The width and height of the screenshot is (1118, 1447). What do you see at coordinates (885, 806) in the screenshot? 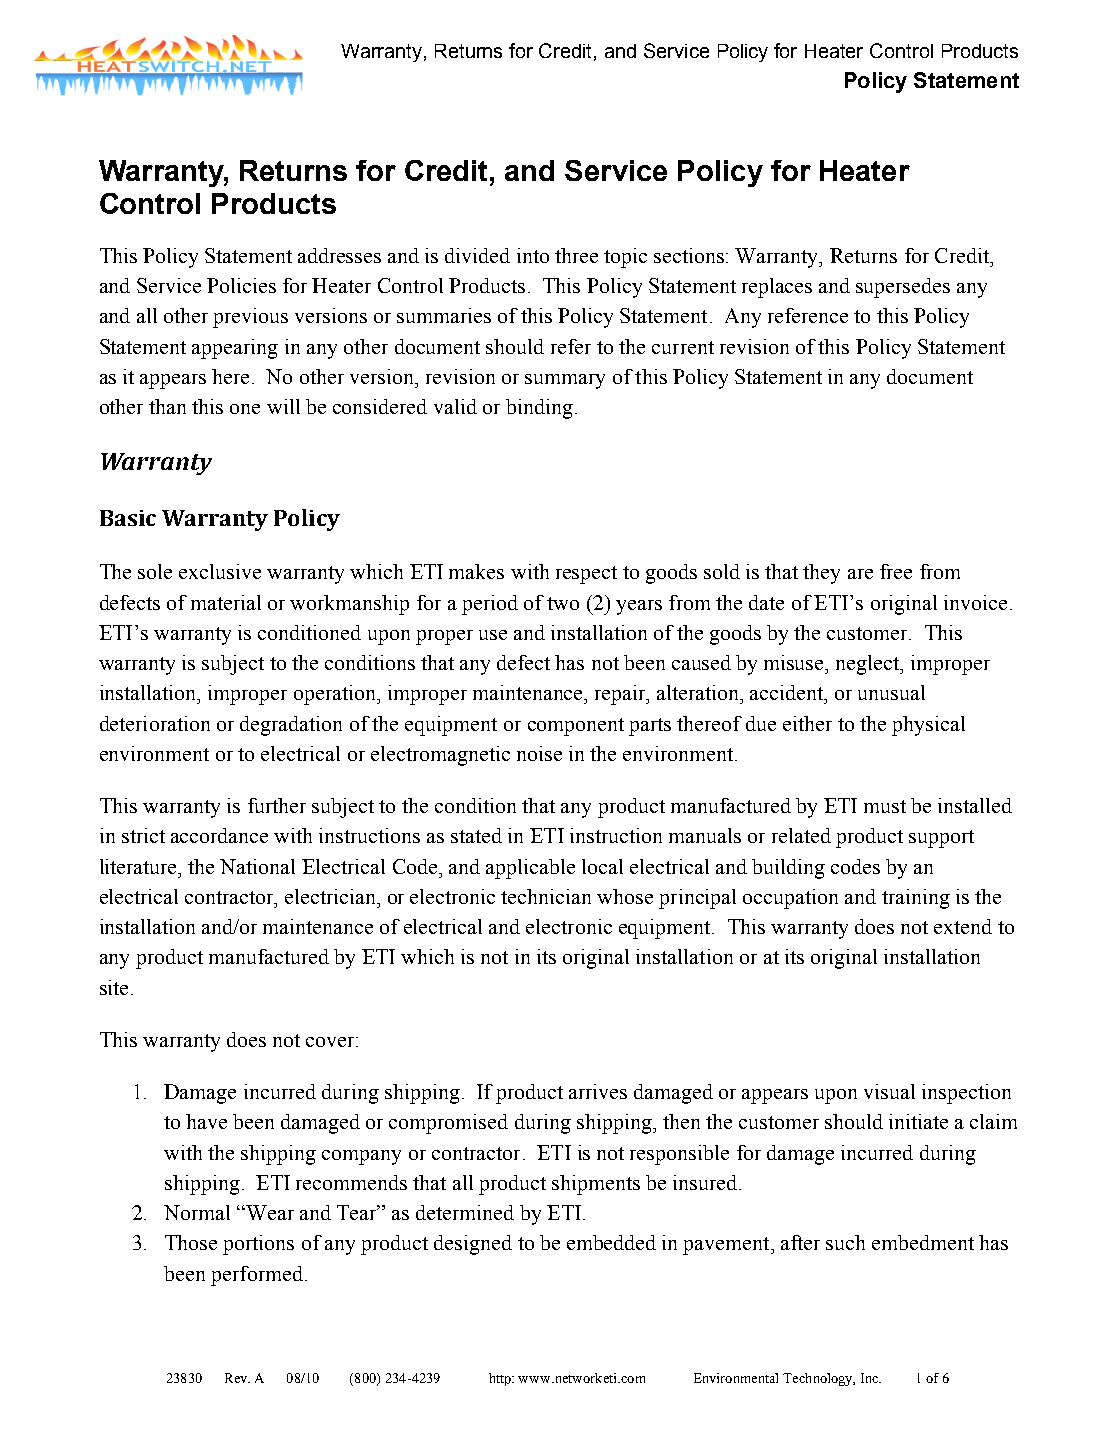
I see `must` at bounding box center [885, 806].
